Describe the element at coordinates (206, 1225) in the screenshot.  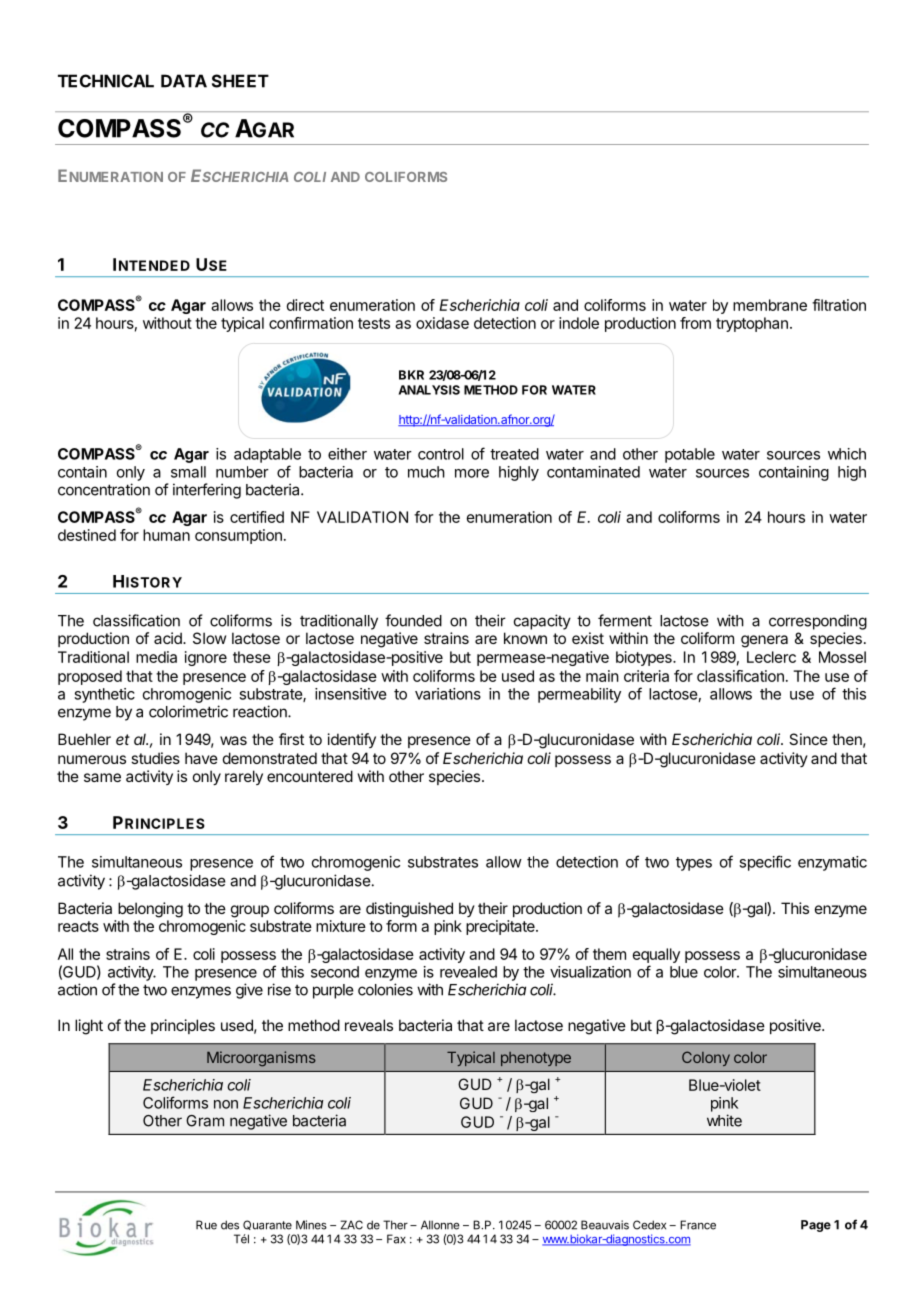
I see `Rue` at that location.
